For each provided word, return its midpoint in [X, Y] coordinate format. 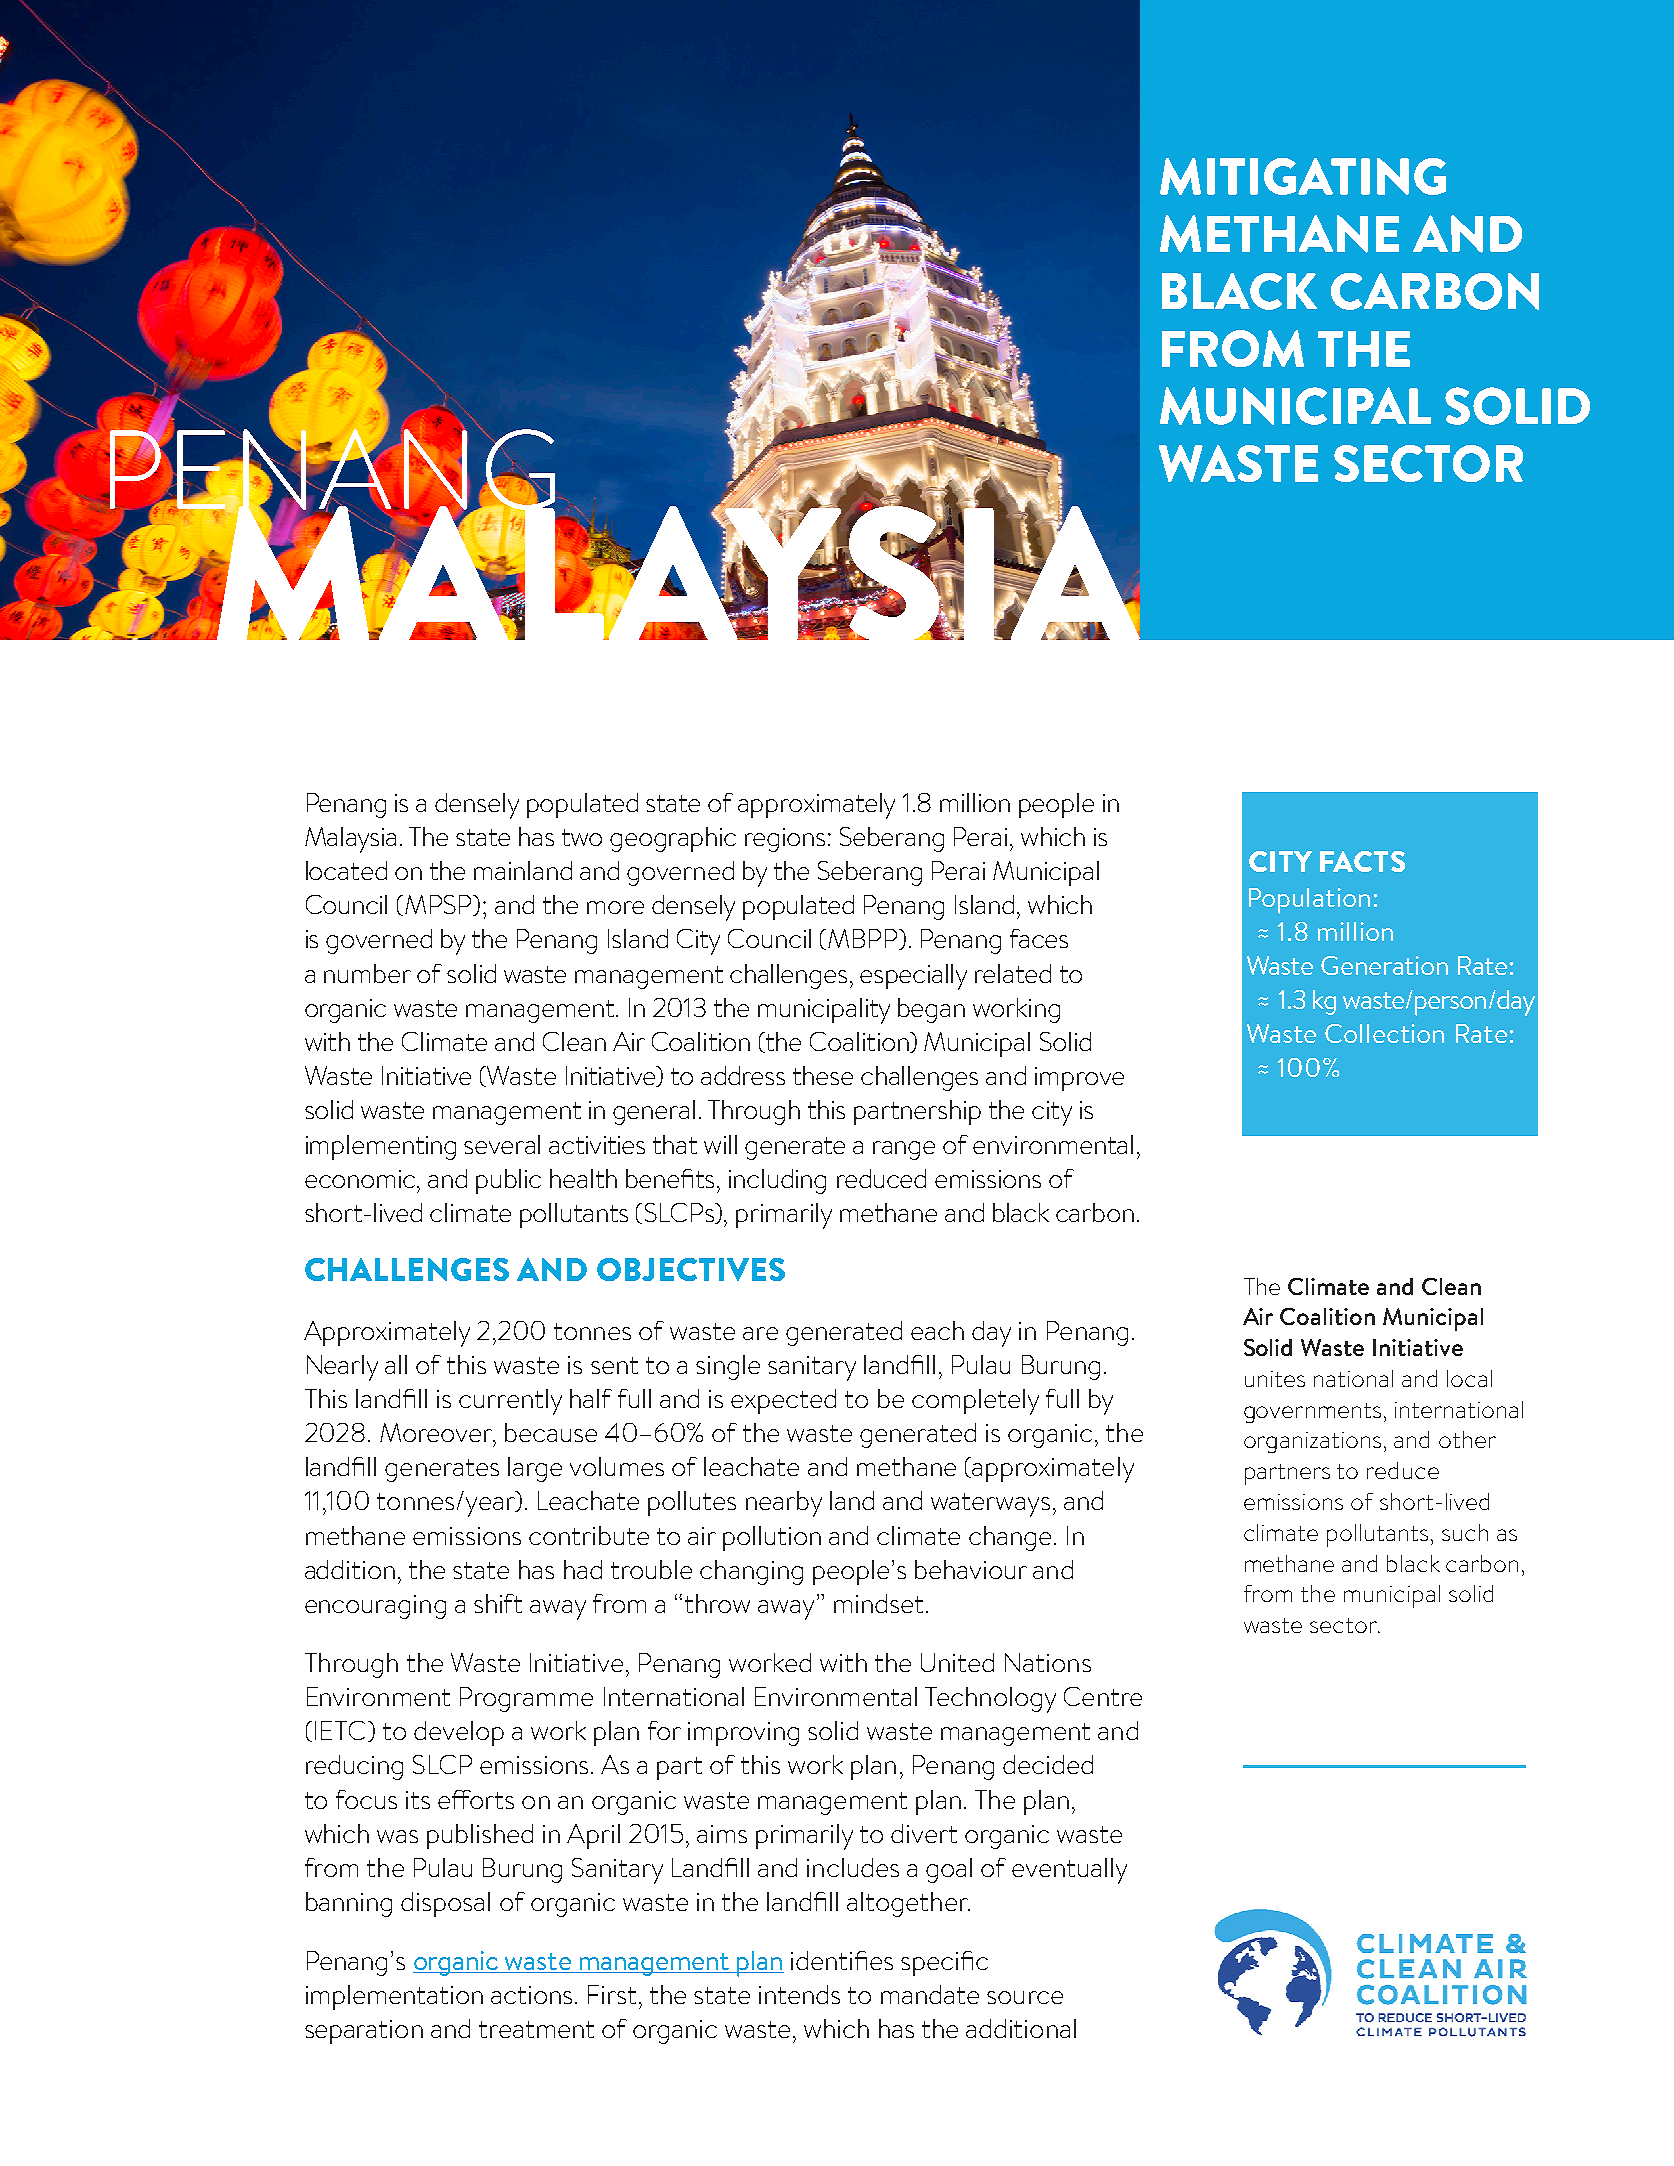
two [582, 837]
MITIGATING [1303, 176]
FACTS [1362, 861]
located [346, 870]
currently [510, 1402]
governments [1312, 1413]
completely [975, 1402]
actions [531, 1995]
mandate [930, 1994]
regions [785, 840]
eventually [1069, 1871]
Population [1309, 901]
